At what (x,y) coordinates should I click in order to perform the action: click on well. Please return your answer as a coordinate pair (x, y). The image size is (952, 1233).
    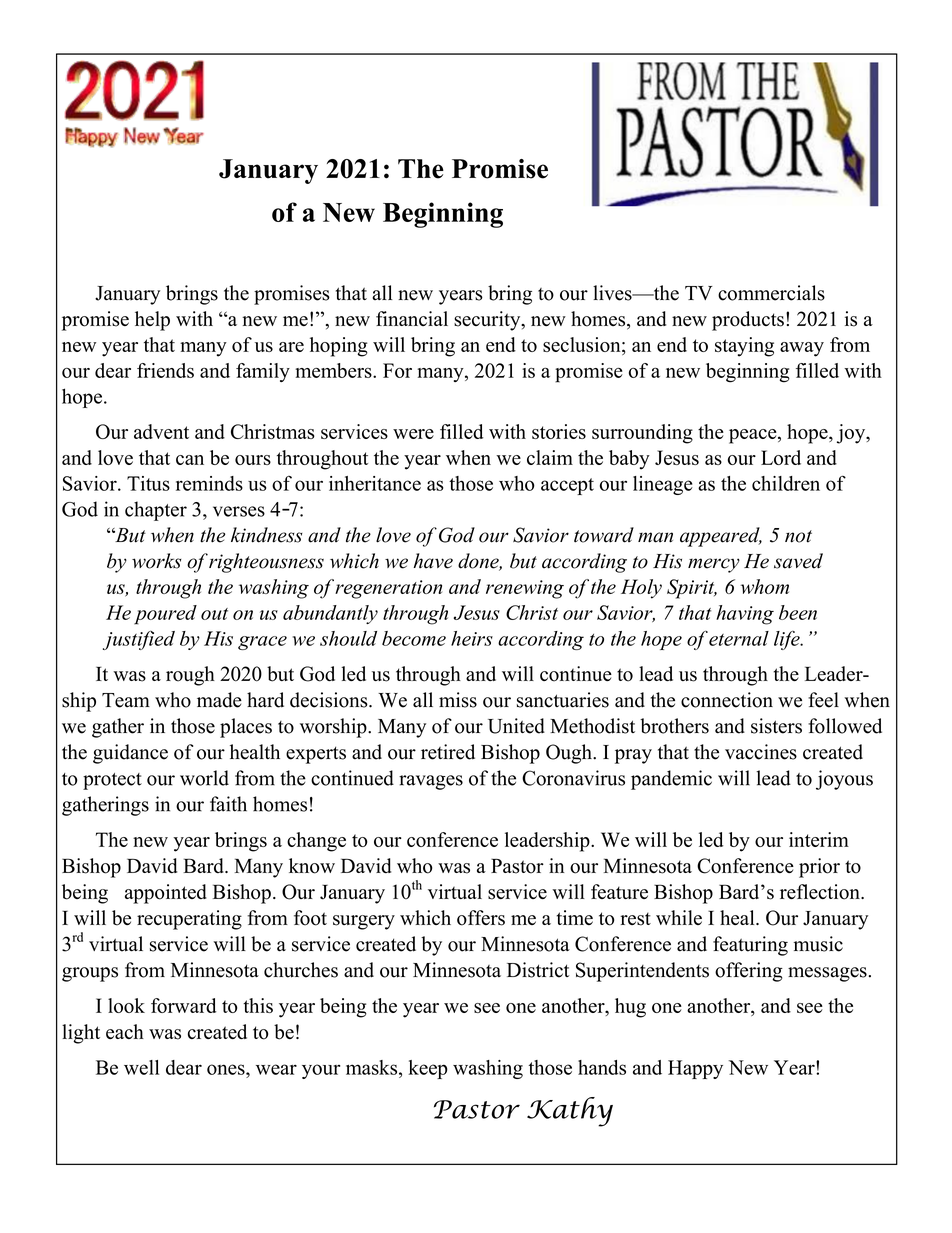
    Looking at the image, I should click on (141, 1067).
